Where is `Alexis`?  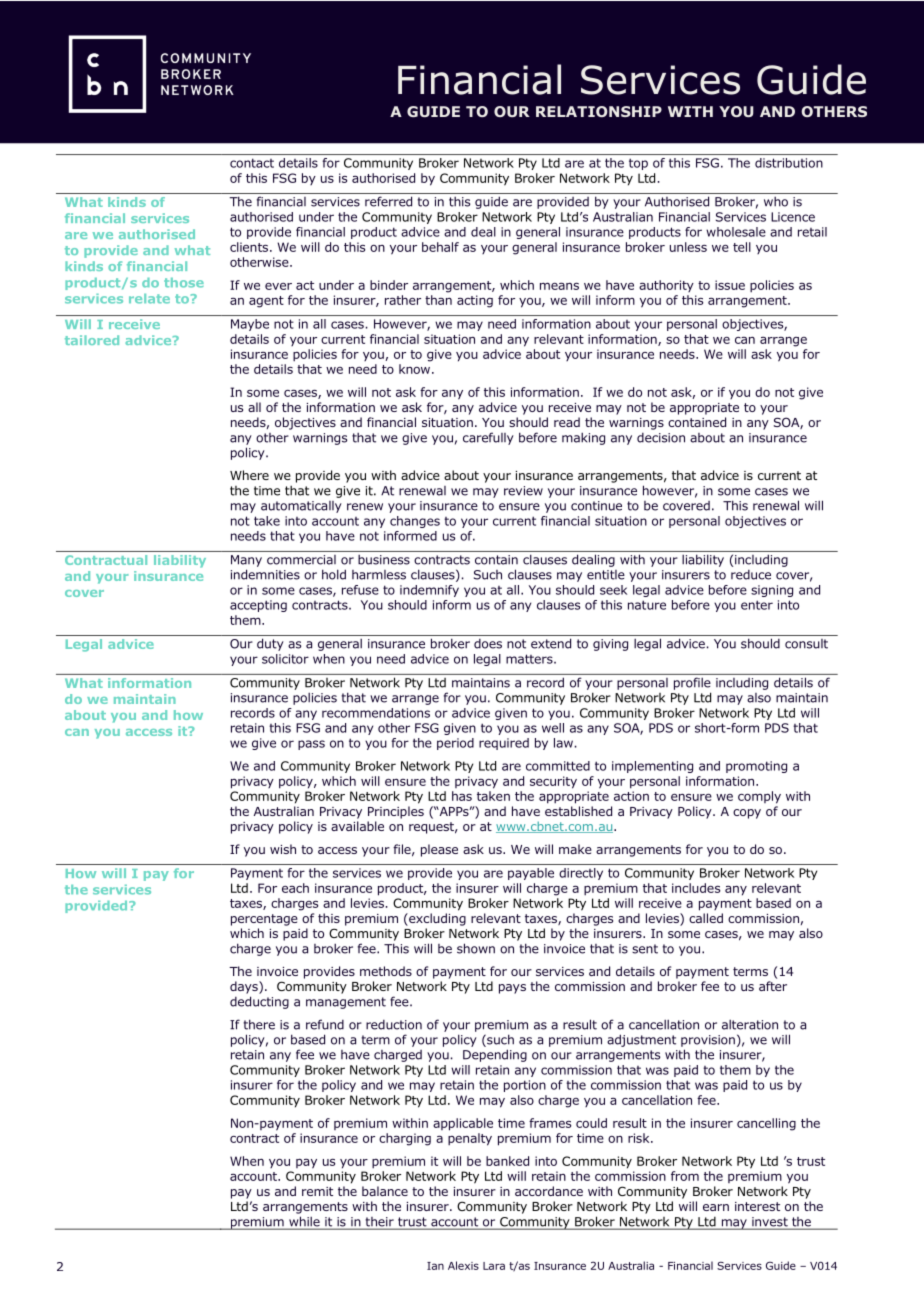 Alexis is located at coordinates (463, 1265).
